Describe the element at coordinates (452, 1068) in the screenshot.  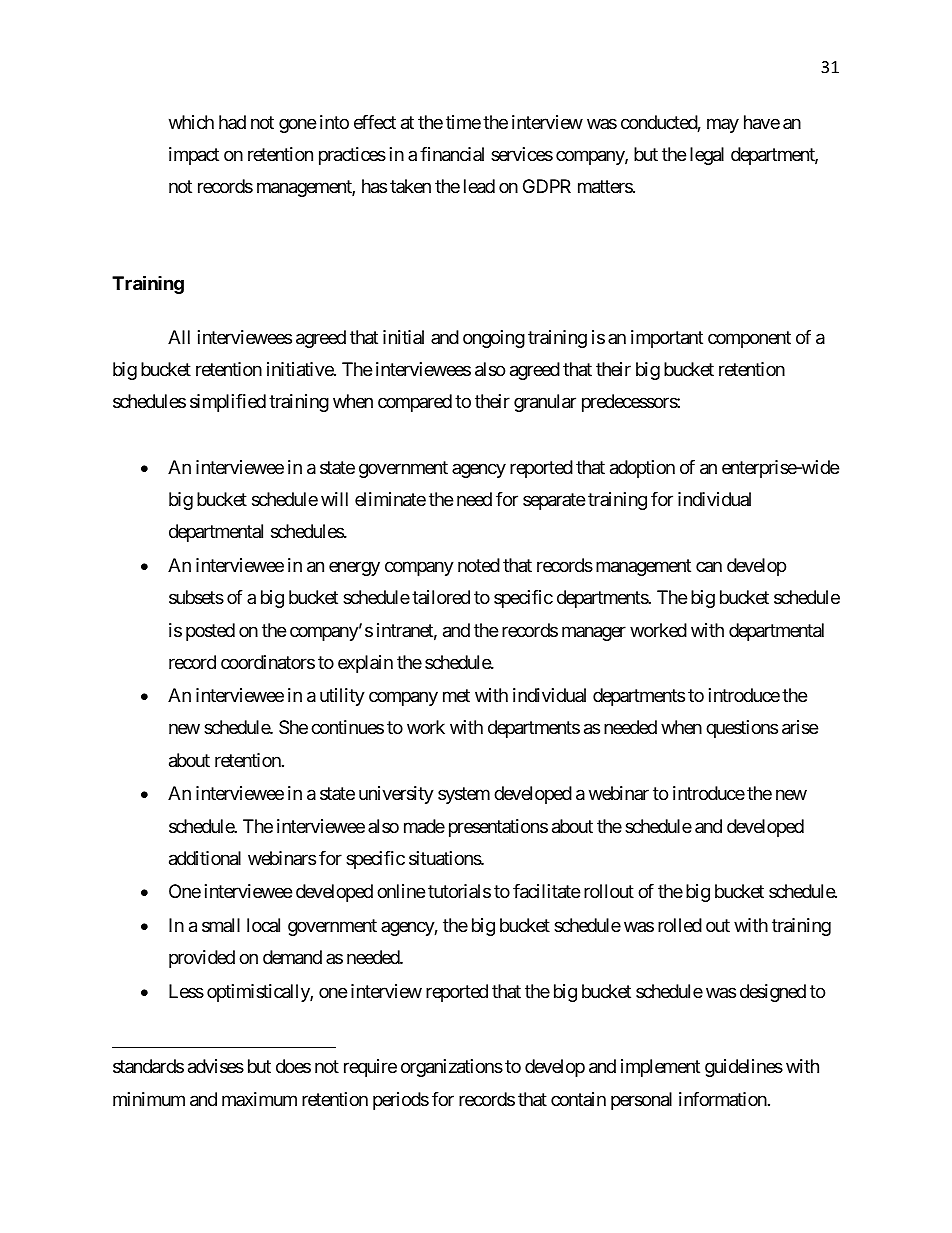
I see `organizations` at that location.
